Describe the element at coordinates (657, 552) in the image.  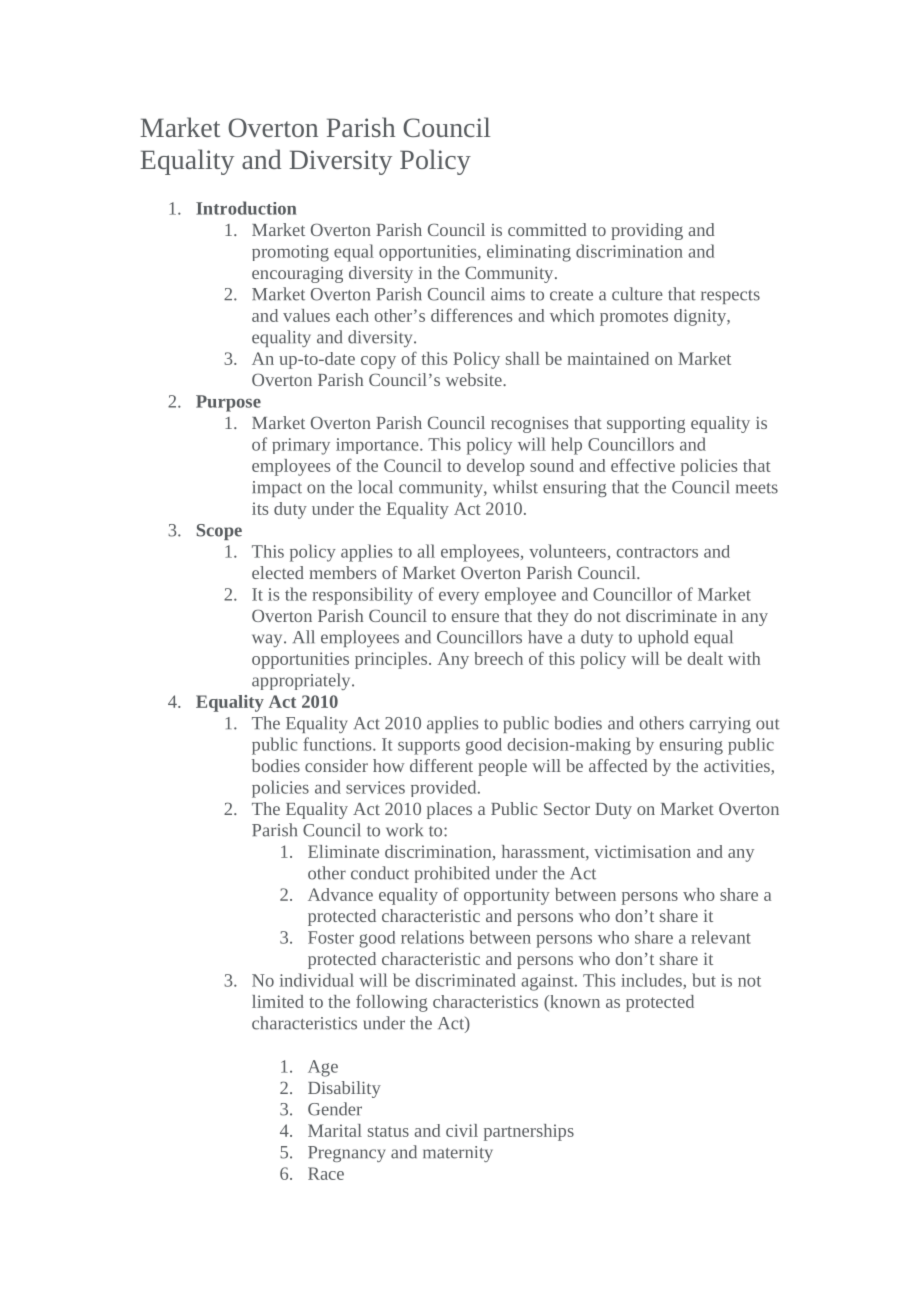
I see `contractors` at that location.
